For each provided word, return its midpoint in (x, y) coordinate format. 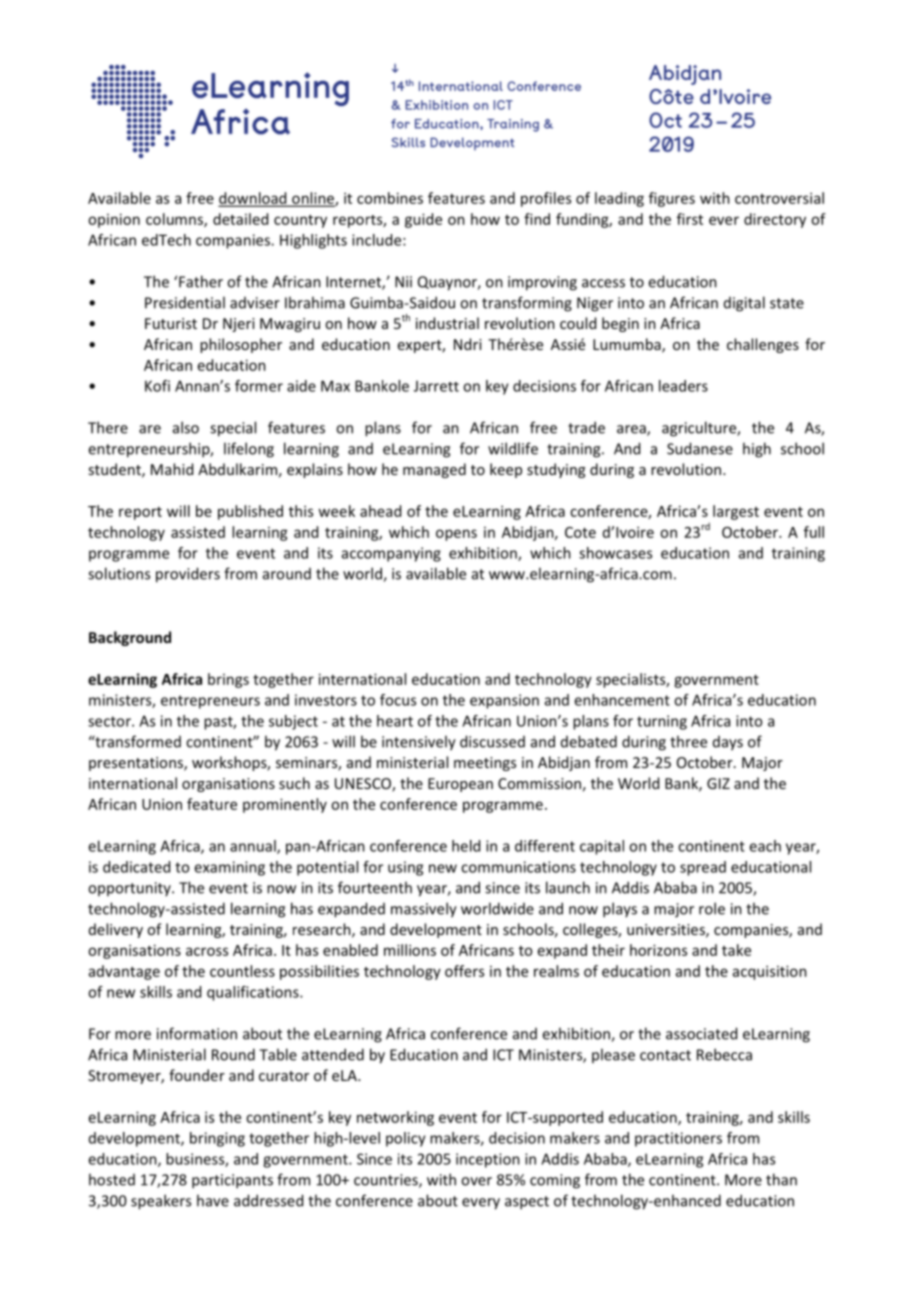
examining (229, 868)
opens (456, 535)
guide (423, 220)
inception (488, 1160)
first (690, 219)
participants (232, 1181)
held (466, 846)
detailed (240, 219)
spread (703, 868)
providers (188, 575)
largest (736, 512)
